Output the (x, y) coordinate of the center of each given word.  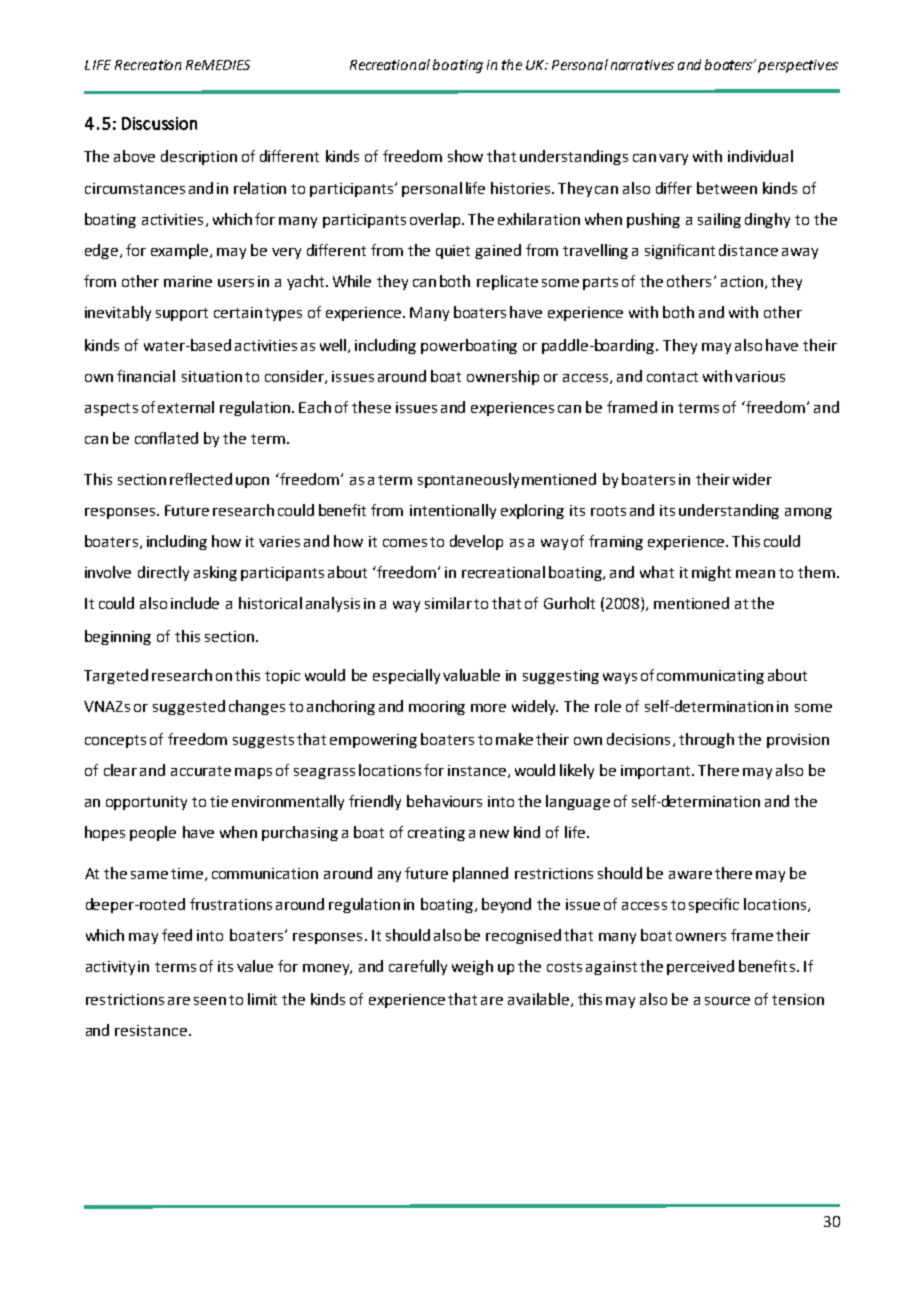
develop (476, 542)
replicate (507, 282)
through (706, 740)
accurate (201, 771)
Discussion (159, 123)
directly (163, 573)
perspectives (798, 66)
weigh (472, 967)
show (465, 156)
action (742, 281)
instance (477, 770)
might (711, 573)
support (182, 314)
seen (210, 1001)
